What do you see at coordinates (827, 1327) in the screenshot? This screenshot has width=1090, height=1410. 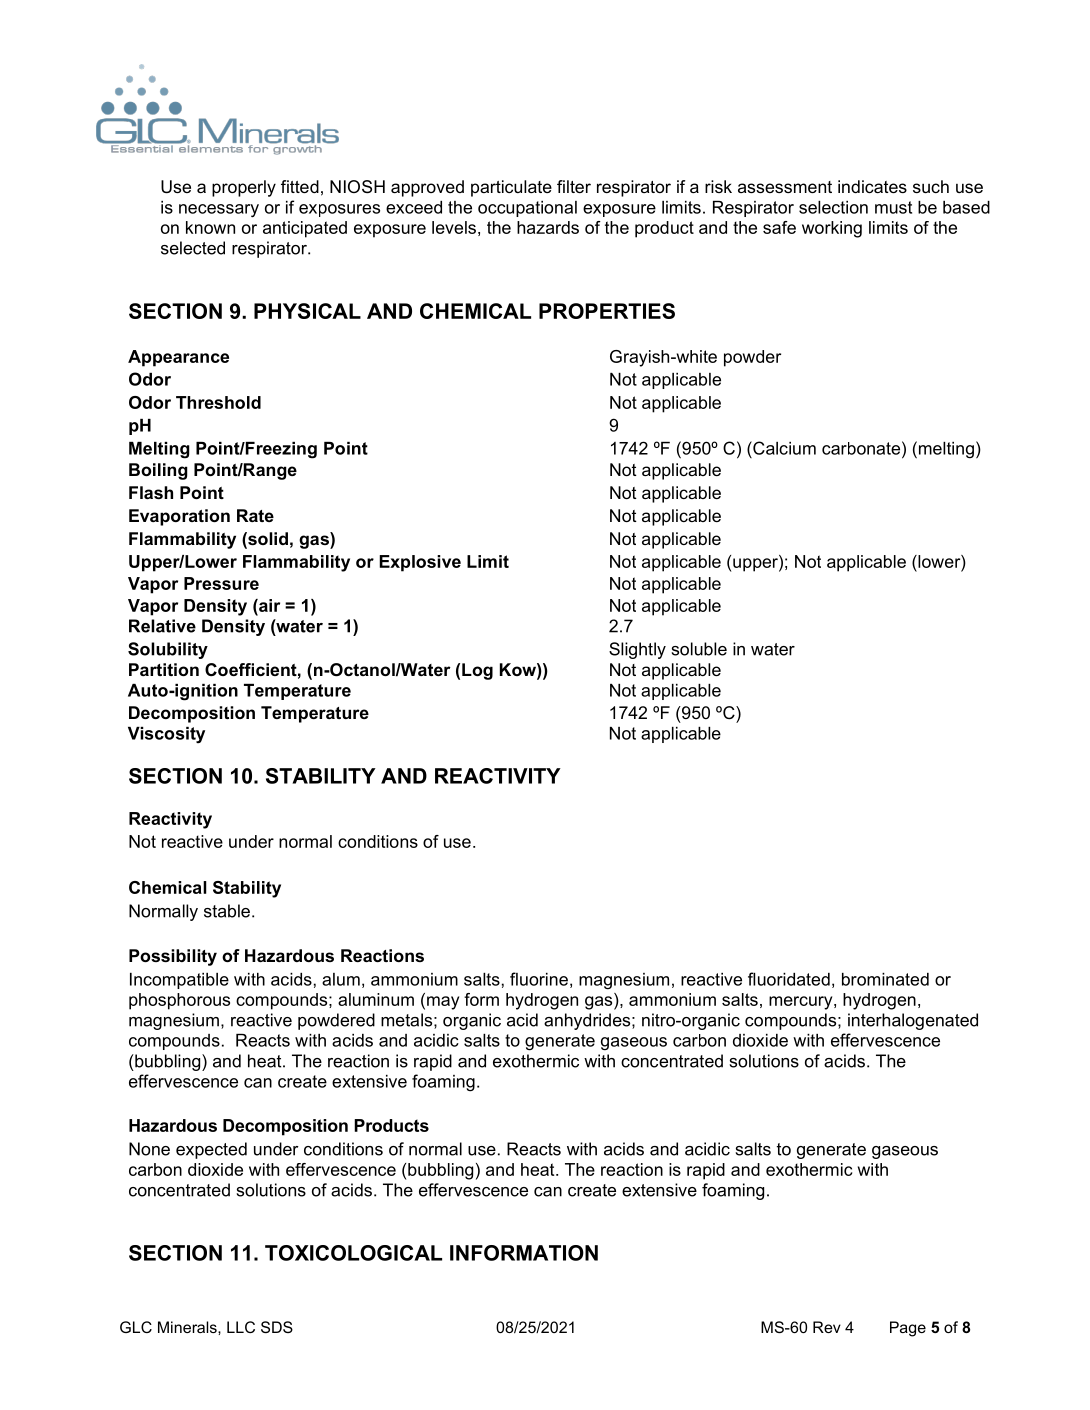 I see `Rev` at bounding box center [827, 1327].
